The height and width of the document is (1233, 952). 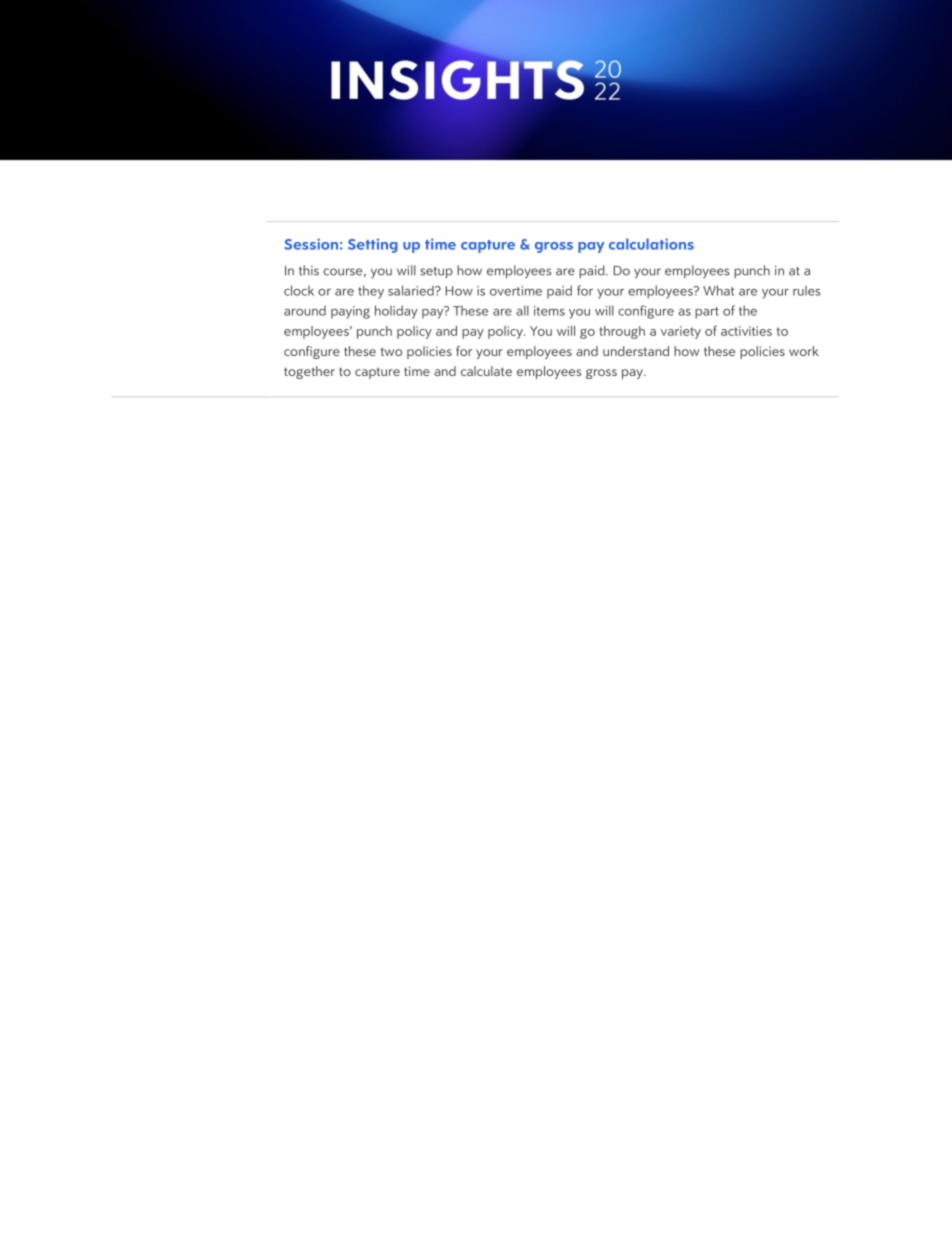 I want to click on Setting, so click(x=373, y=246).
